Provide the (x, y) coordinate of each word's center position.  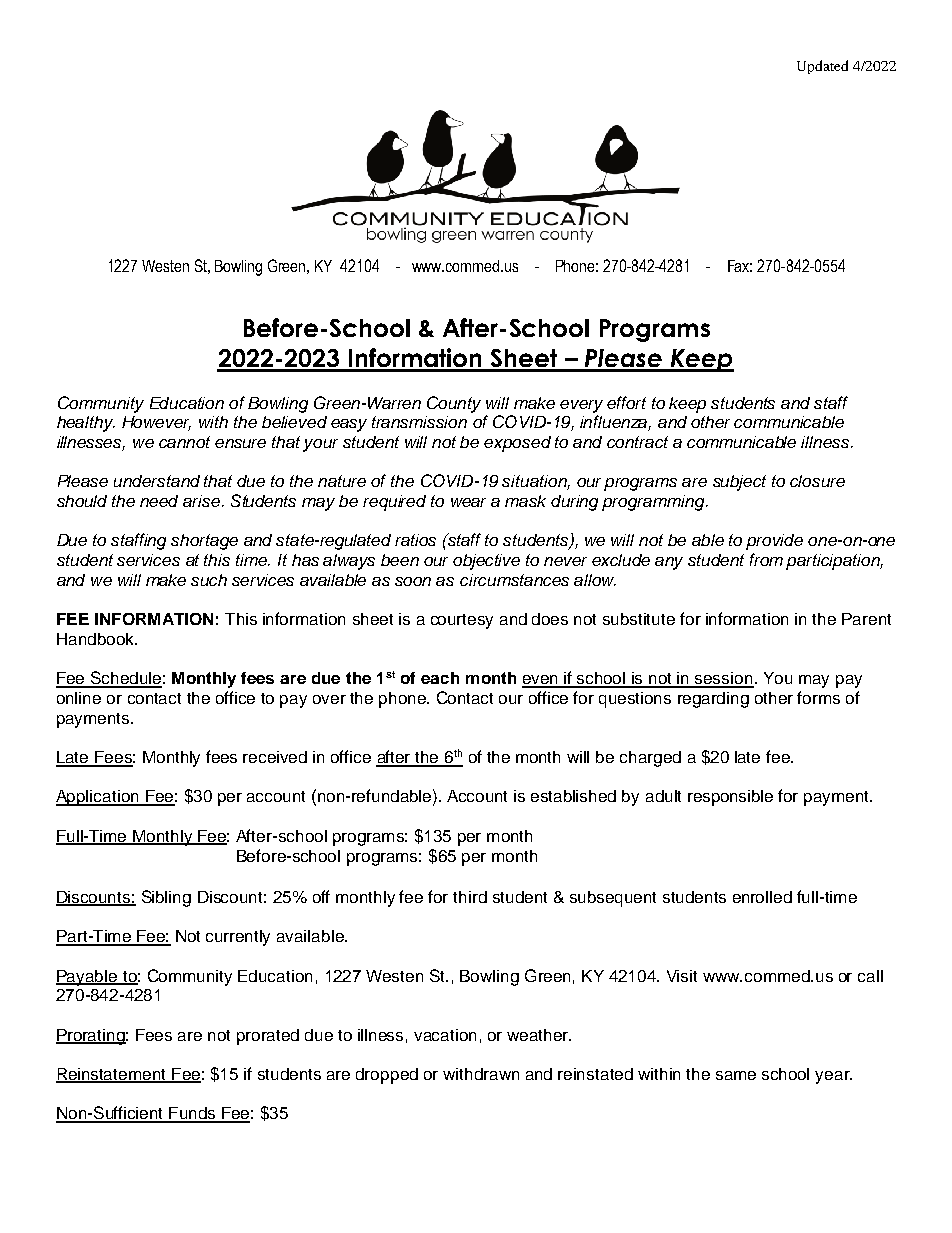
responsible (730, 798)
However (156, 423)
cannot (184, 442)
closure (817, 481)
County (454, 404)
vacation (445, 1035)
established (573, 796)
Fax (740, 266)
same (736, 1075)
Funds (192, 1114)
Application (98, 798)
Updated (822, 67)
